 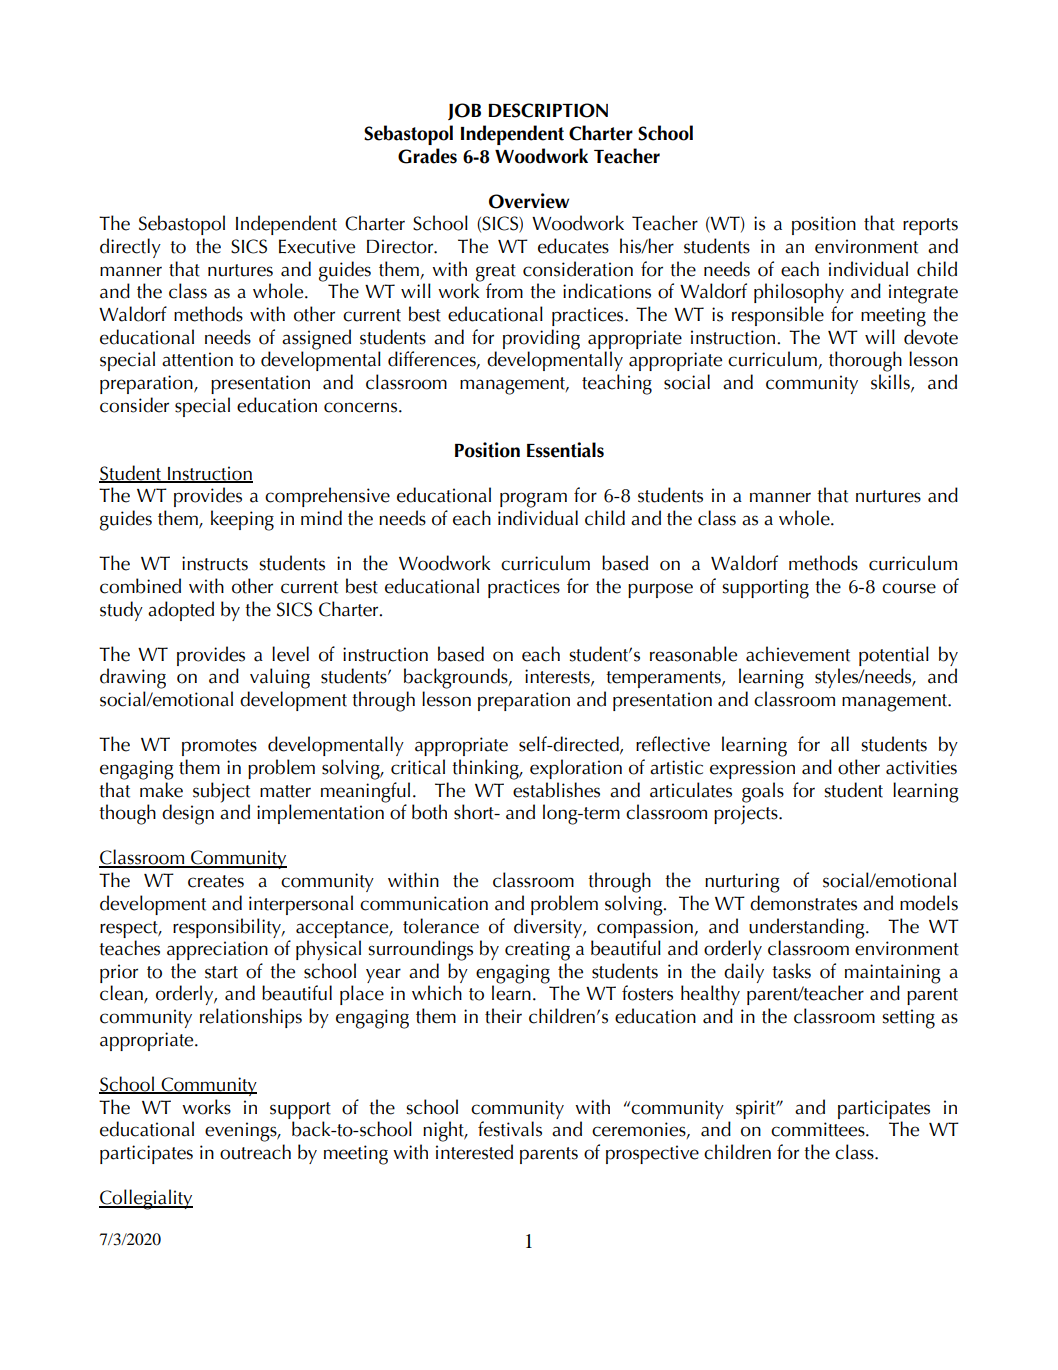 I want to click on Collegiality, so click(x=146, y=1199).
